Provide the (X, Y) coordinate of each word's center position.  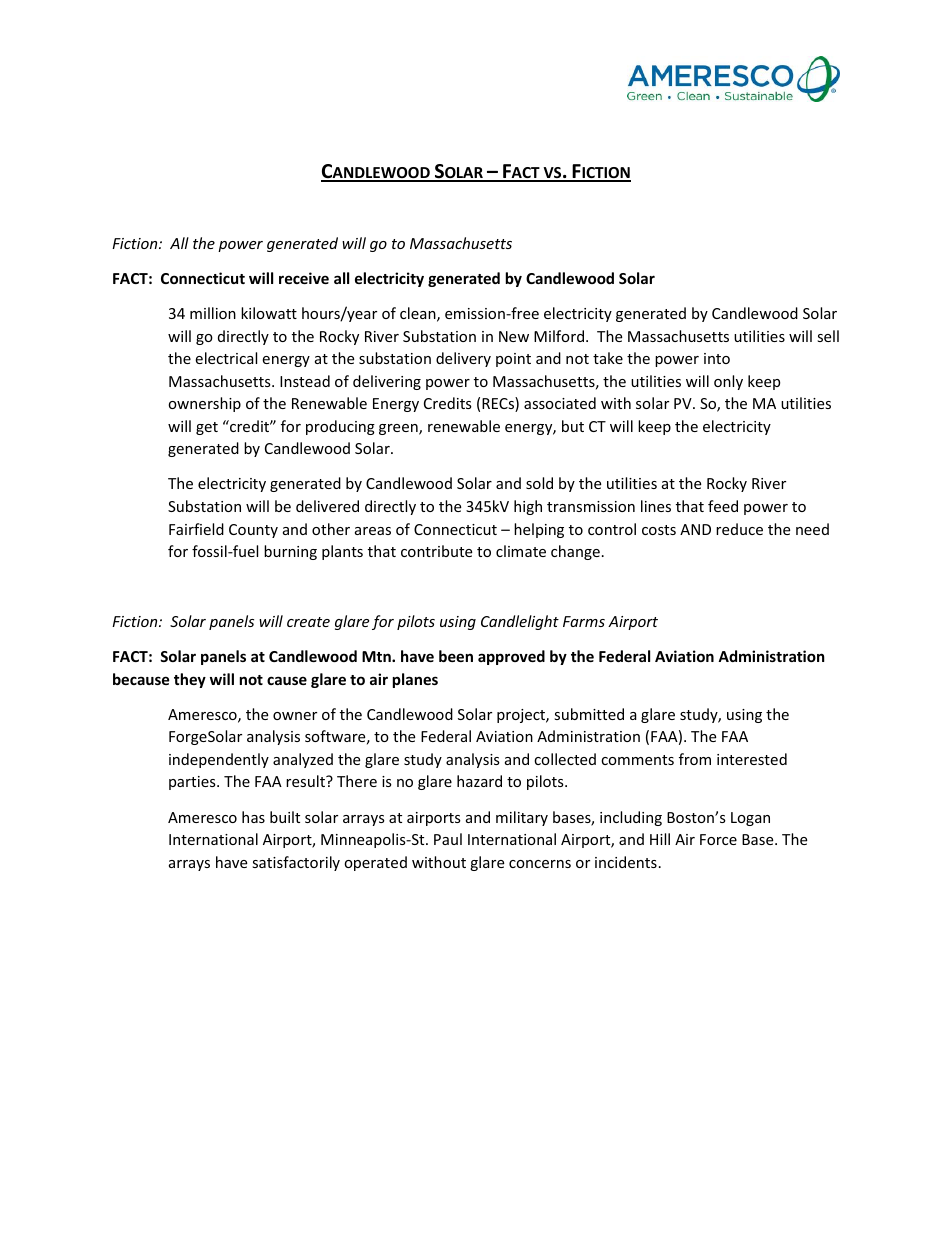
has (253, 817)
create (308, 622)
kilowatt (269, 313)
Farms (584, 621)
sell (828, 336)
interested (752, 759)
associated (560, 403)
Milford (560, 336)
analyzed (303, 760)
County (253, 531)
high (528, 507)
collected (565, 759)
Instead (305, 381)
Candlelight (520, 622)
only (728, 382)
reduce (739, 529)
